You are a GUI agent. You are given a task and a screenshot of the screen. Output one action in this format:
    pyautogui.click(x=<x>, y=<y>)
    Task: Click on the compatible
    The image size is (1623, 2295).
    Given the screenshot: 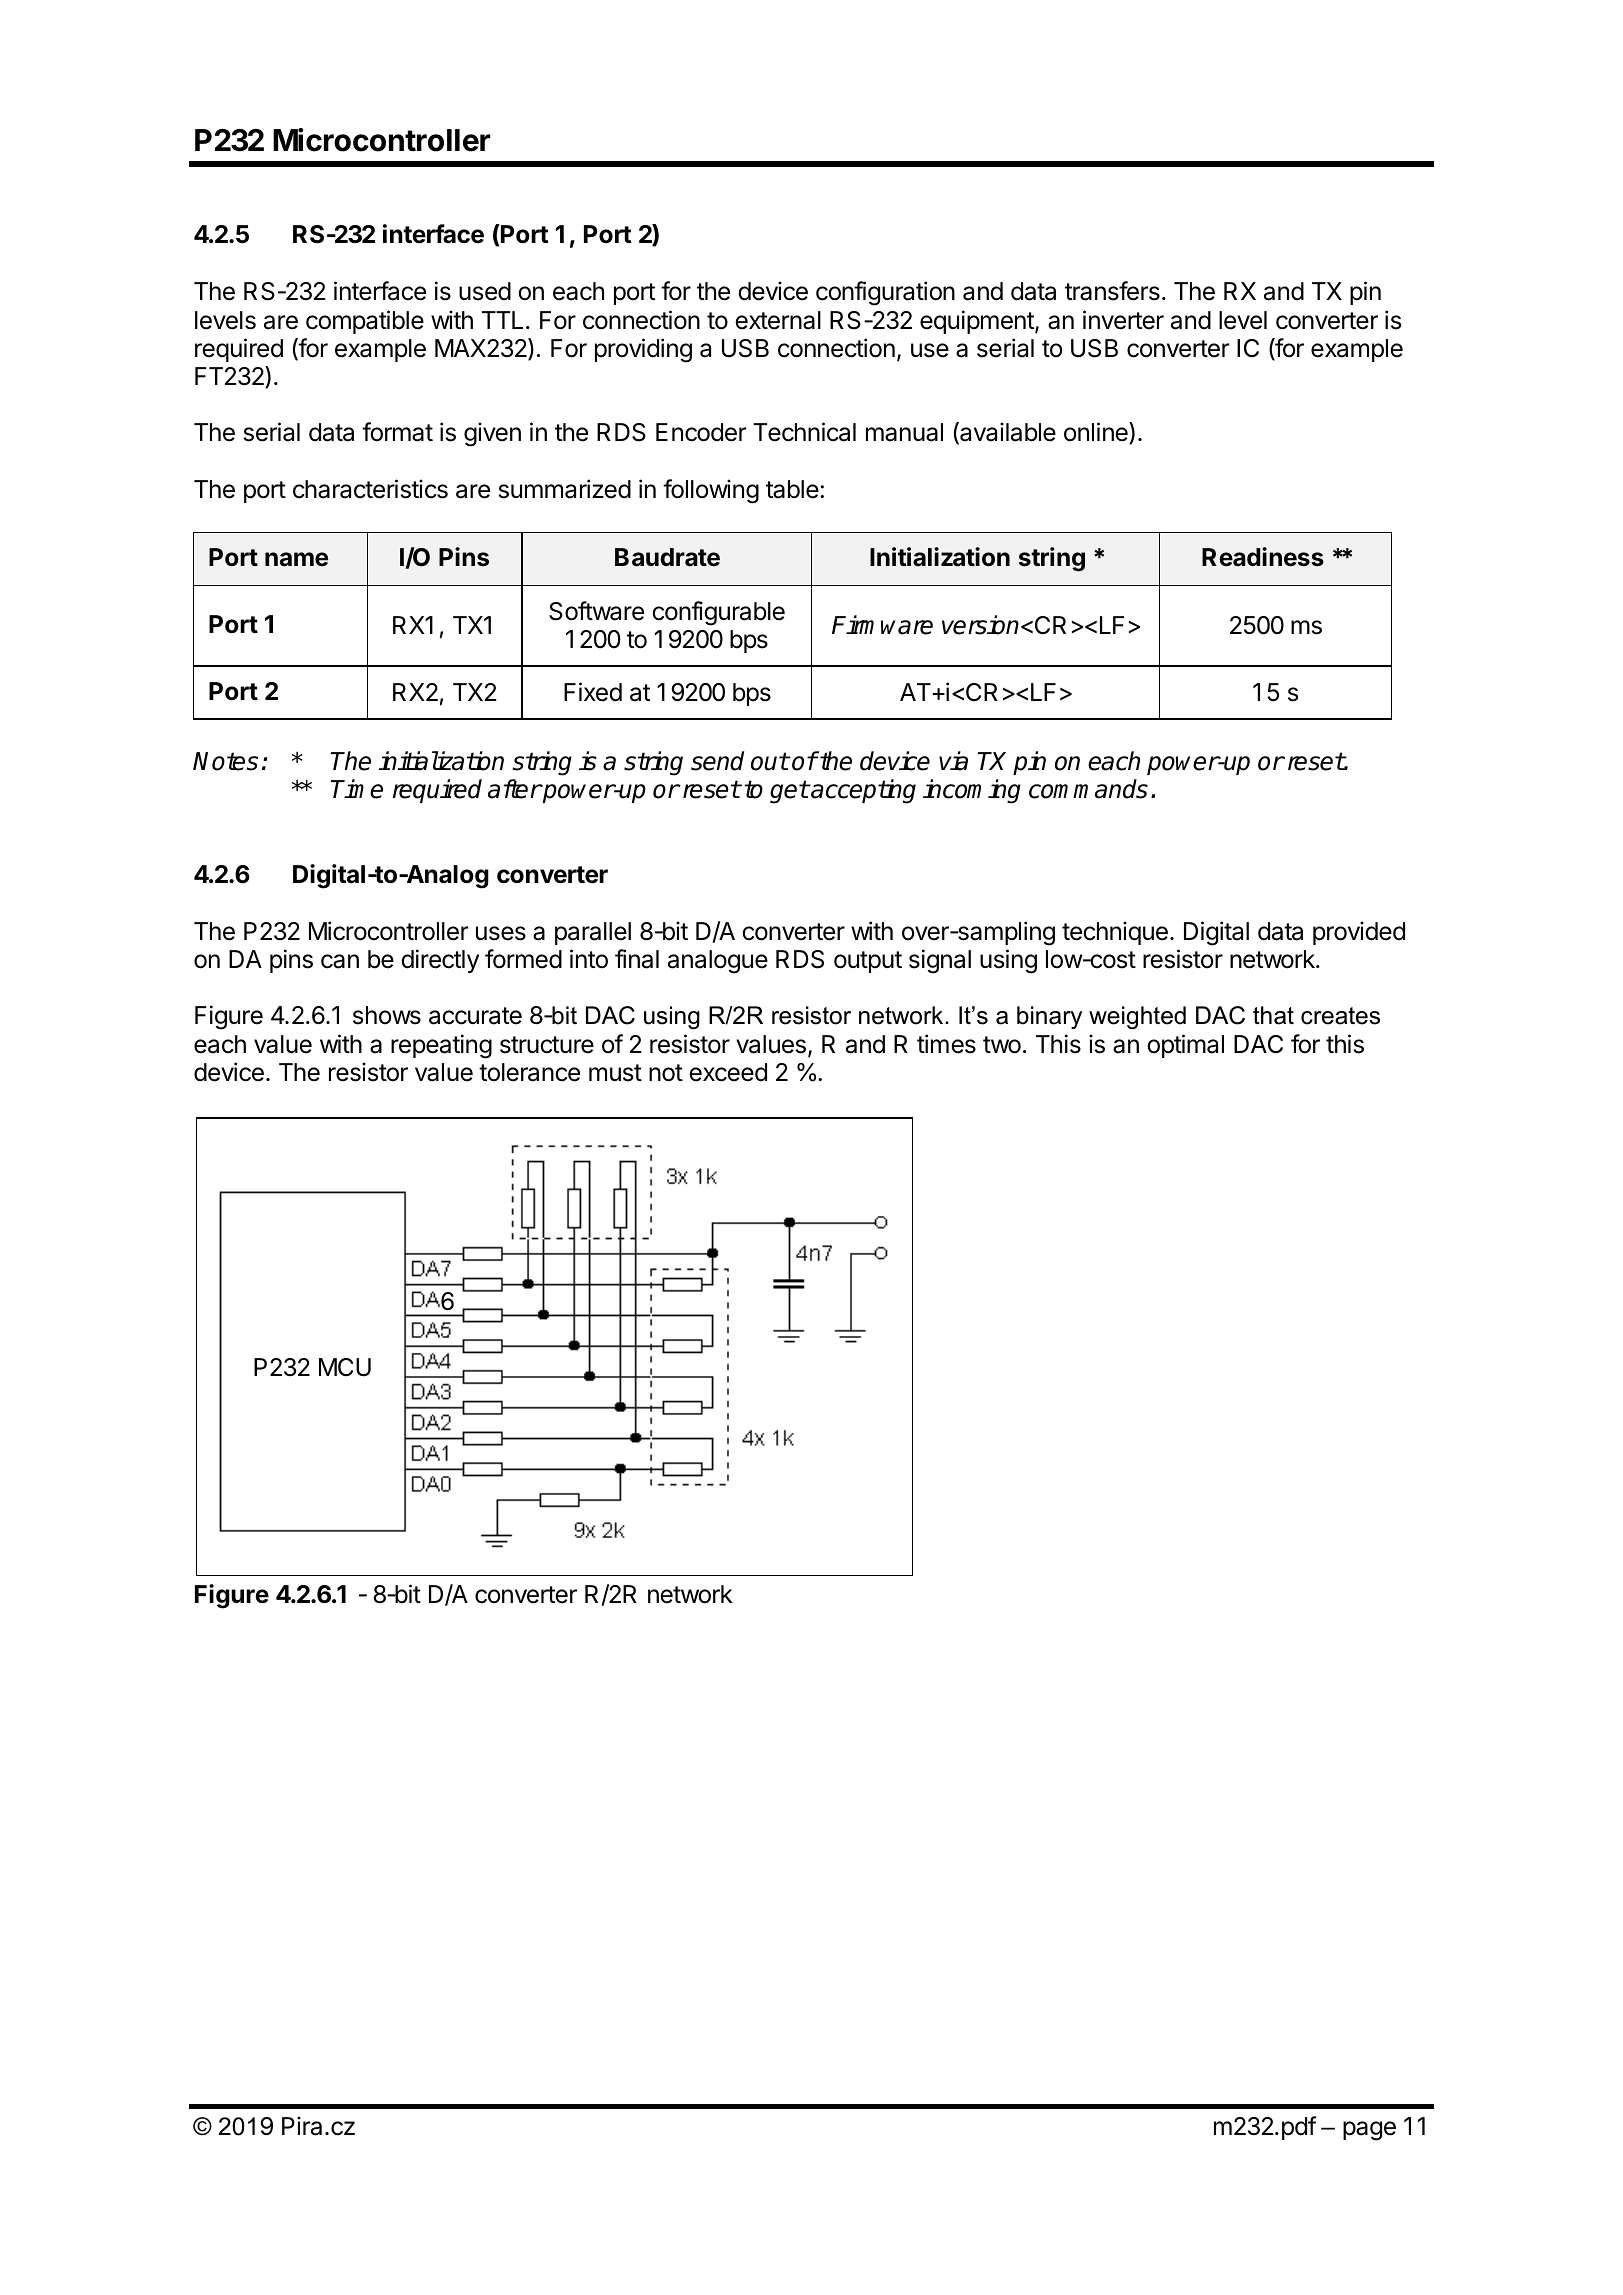 What is the action you would take?
    pyautogui.click(x=365, y=322)
